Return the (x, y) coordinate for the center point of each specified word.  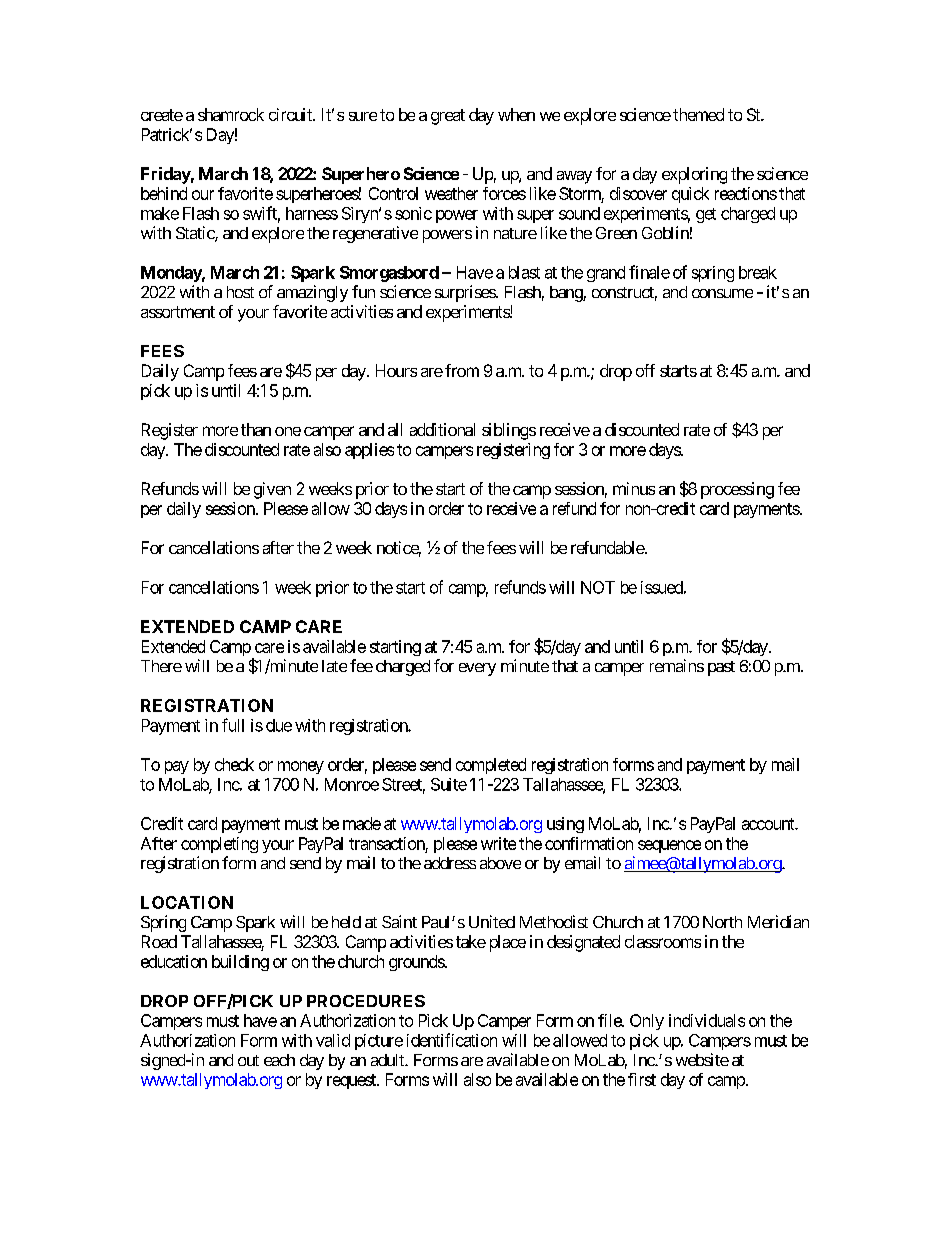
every (477, 669)
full (233, 725)
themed (698, 114)
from (462, 370)
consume (722, 293)
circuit (291, 114)
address (450, 863)
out (248, 1060)
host (240, 292)
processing (737, 490)
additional (442, 429)
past (721, 668)
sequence (669, 846)
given (272, 490)
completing (219, 845)
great (448, 117)
